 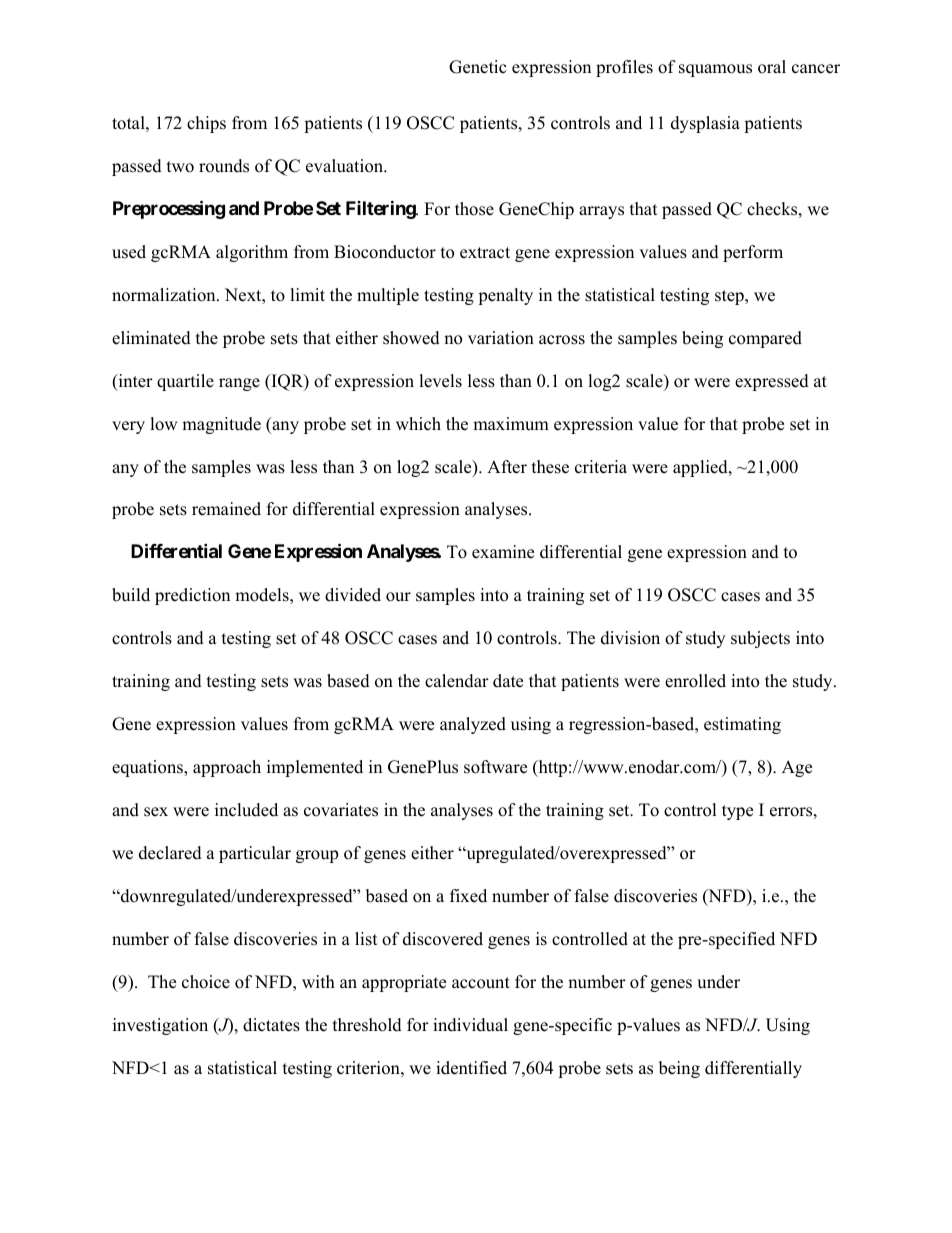 What do you see at coordinates (160, 1026) in the screenshot?
I see `investigation` at bounding box center [160, 1026].
